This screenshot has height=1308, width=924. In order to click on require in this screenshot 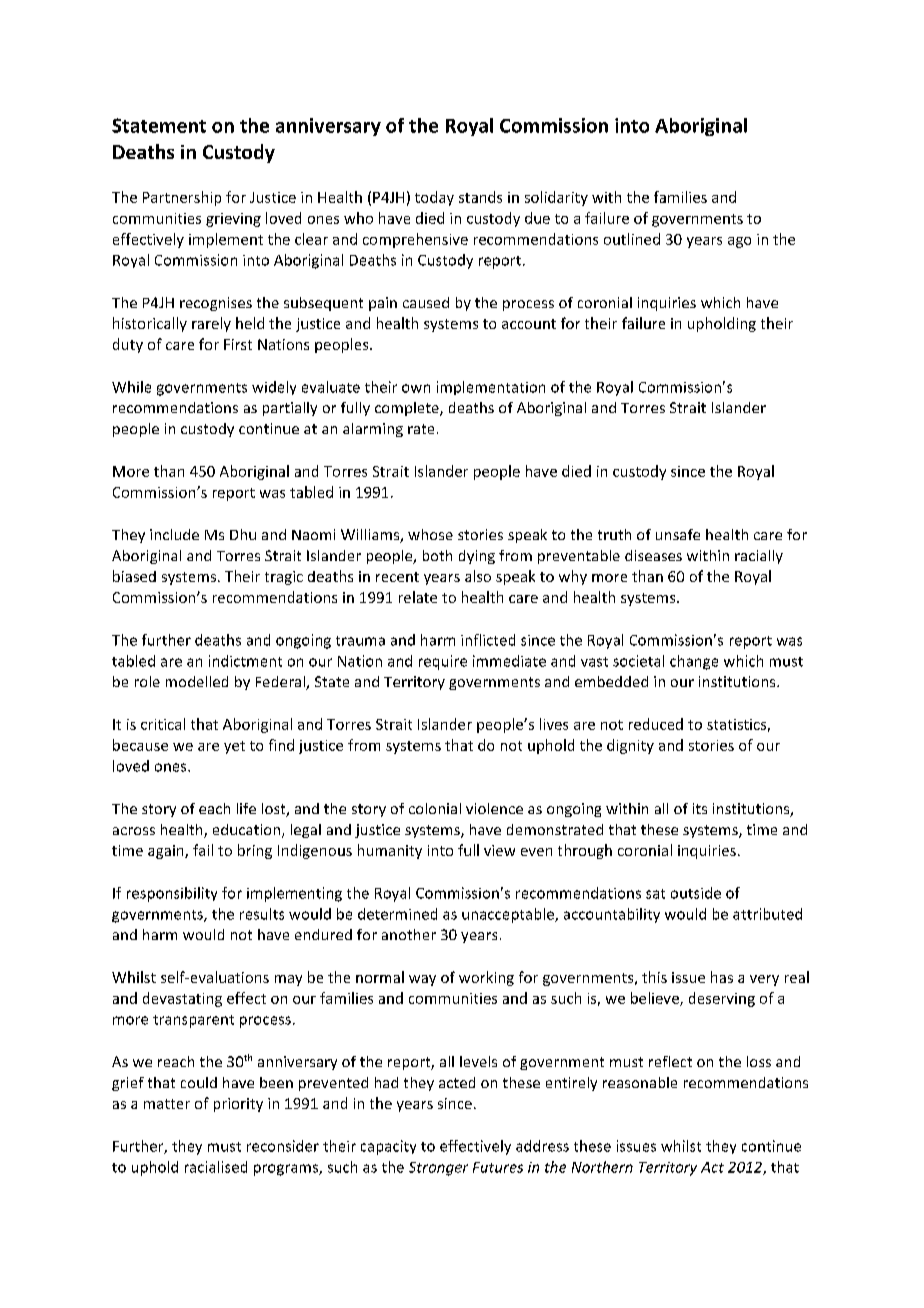, I will do `click(443, 662)`.
